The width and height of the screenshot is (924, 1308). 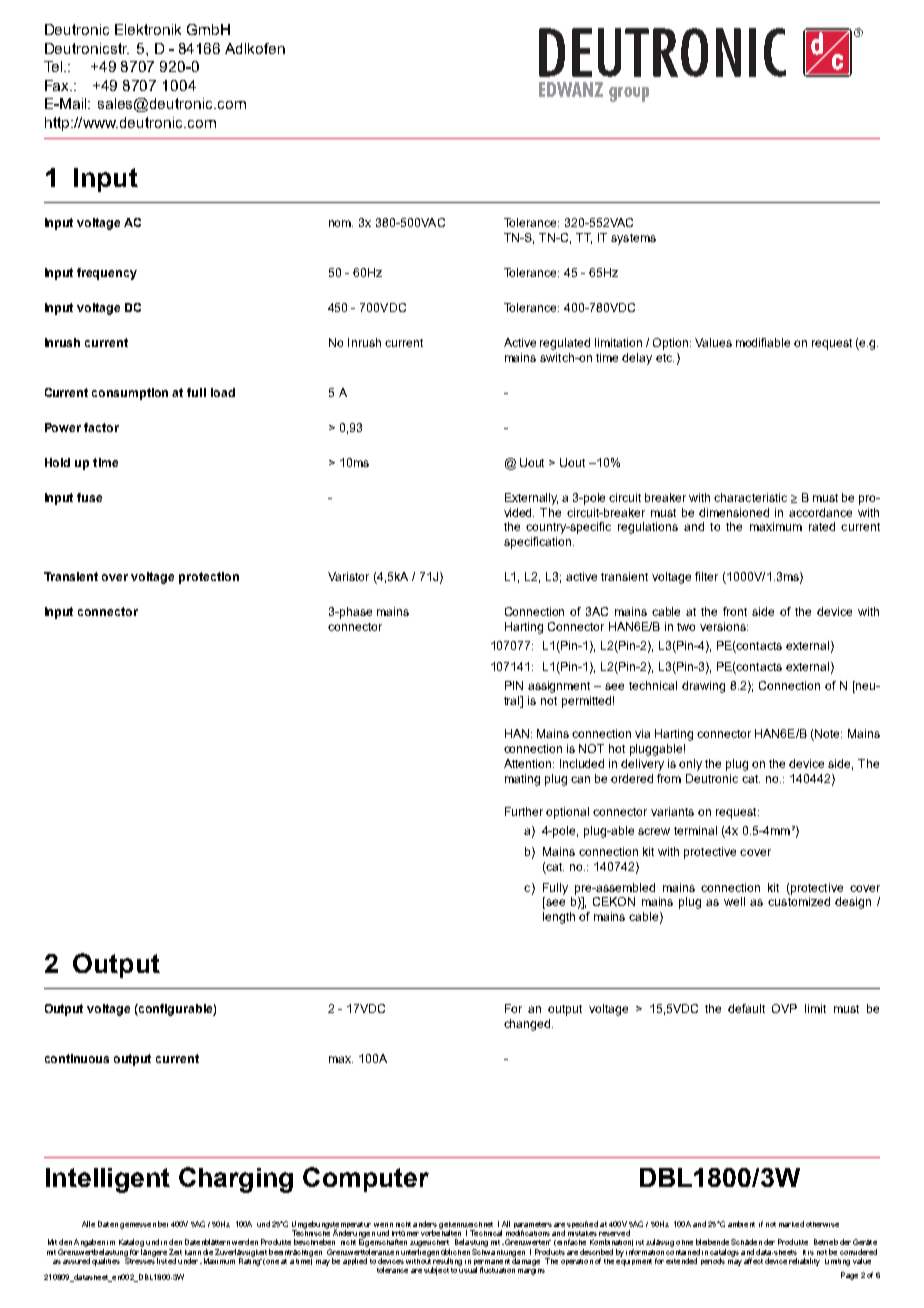 What do you see at coordinates (341, 223) in the screenshot?
I see `nom` at bounding box center [341, 223].
